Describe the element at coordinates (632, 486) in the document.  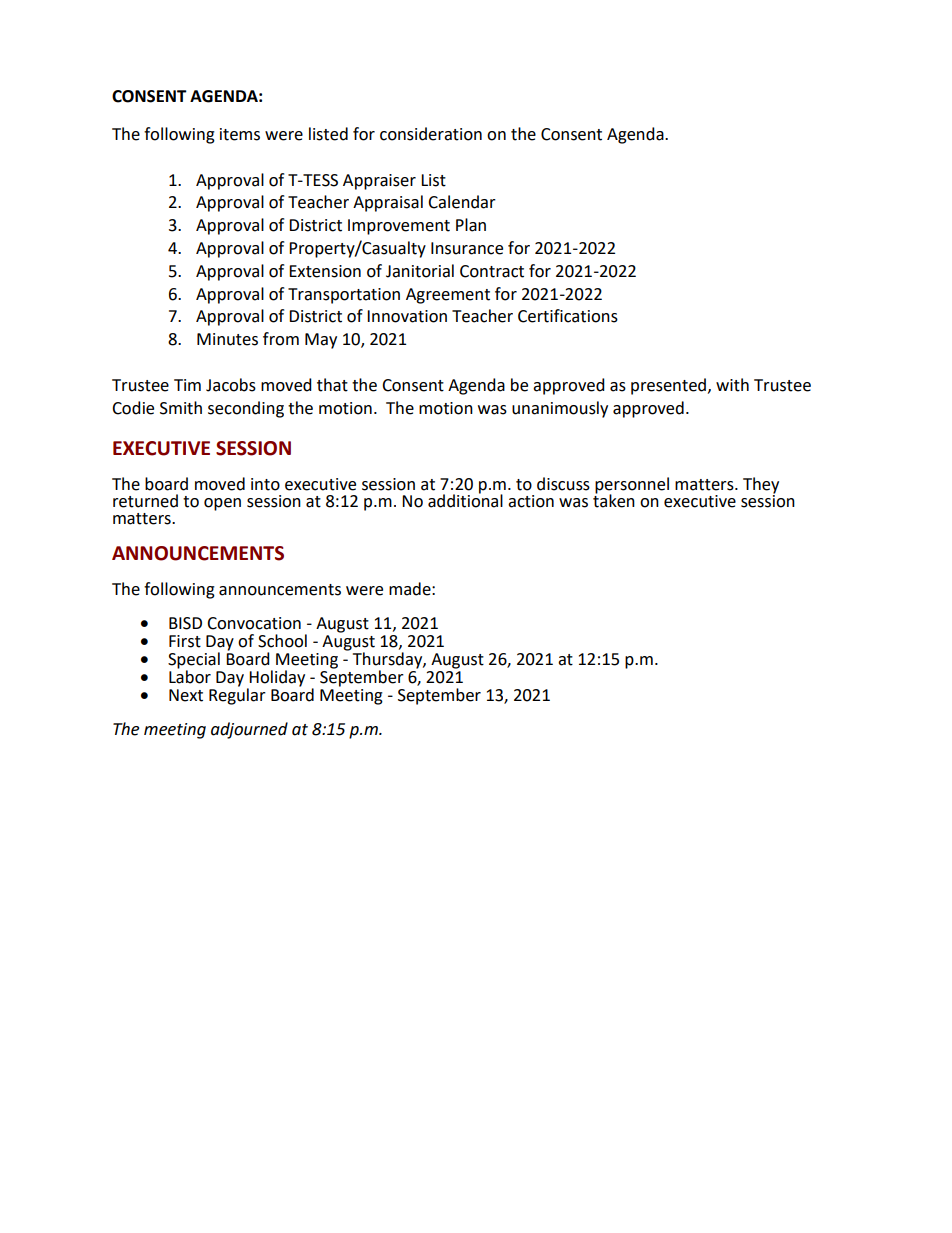
I see `personnel` at that location.
